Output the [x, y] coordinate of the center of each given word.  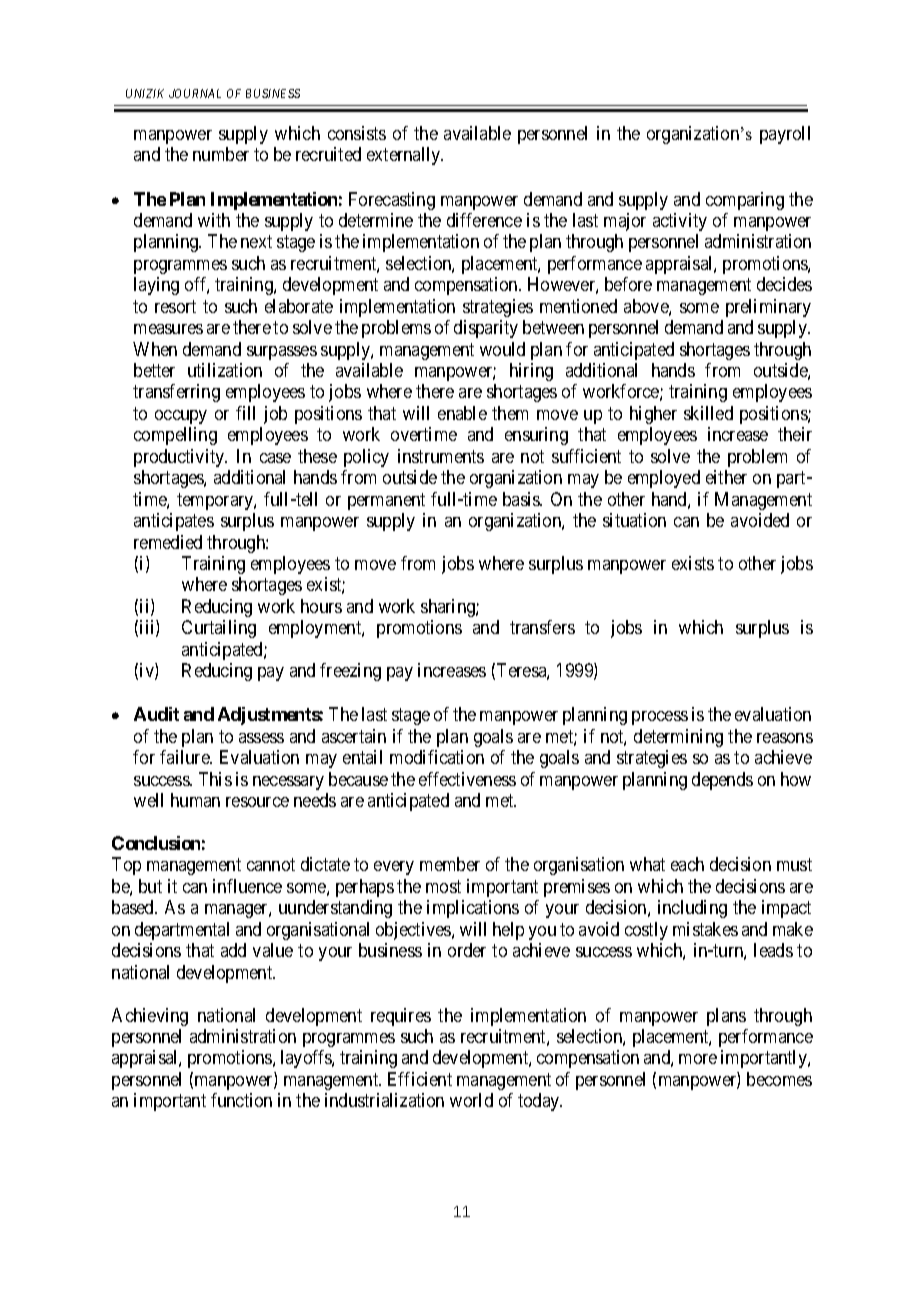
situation [634, 520]
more [698, 1059]
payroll [785, 135]
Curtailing [219, 629]
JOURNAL [195, 93]
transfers [542, 627]
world [471, 1100]
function [241, 1100]
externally [405, 156]
